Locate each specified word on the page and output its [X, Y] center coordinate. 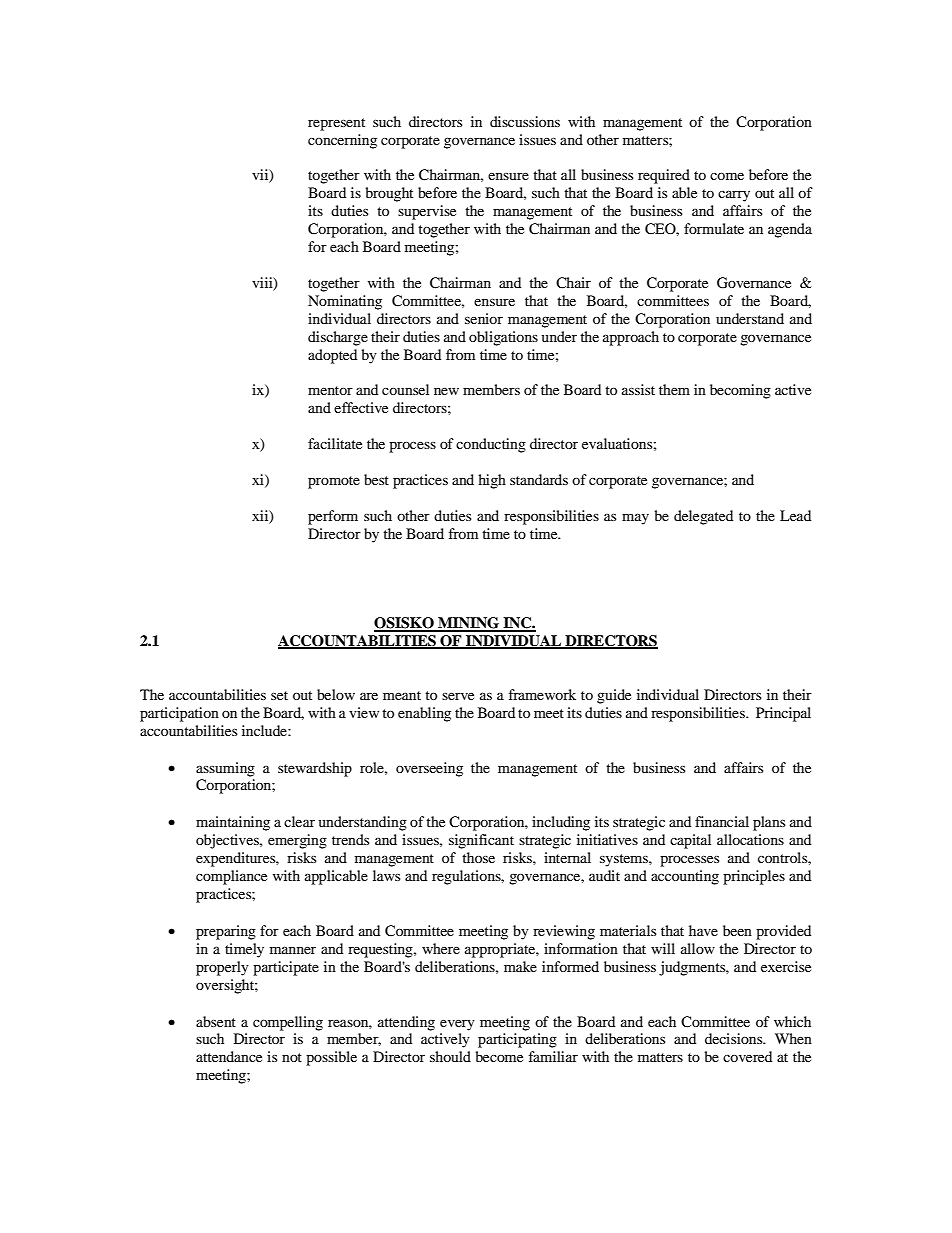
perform [333, 517]
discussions [525, 121]
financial [722, 821]
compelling [288, 1023]
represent [336, 124]
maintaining [233, 823]
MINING [469, 624]
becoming [740, 391]
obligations [503, 338]
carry [734, 196]
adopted [332, 356]
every [457, 1025]
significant [481, 841]
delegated [703, 517]
